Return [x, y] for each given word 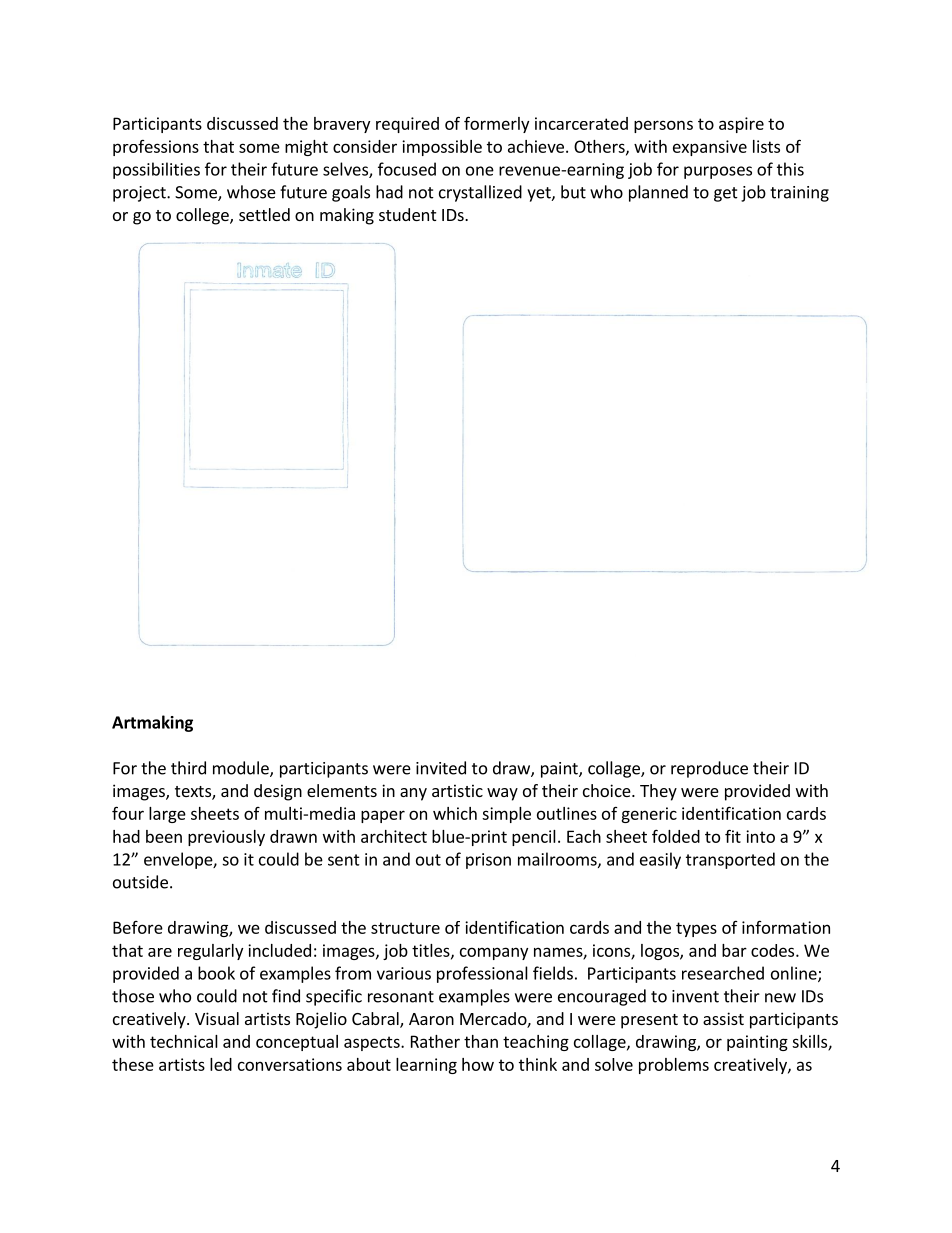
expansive [710, 148]
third [188, 768]
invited [441, 768]
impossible [442, 148]
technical [184, 1041]
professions [156, 148]
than [481, 1041]
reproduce [709, 769]
